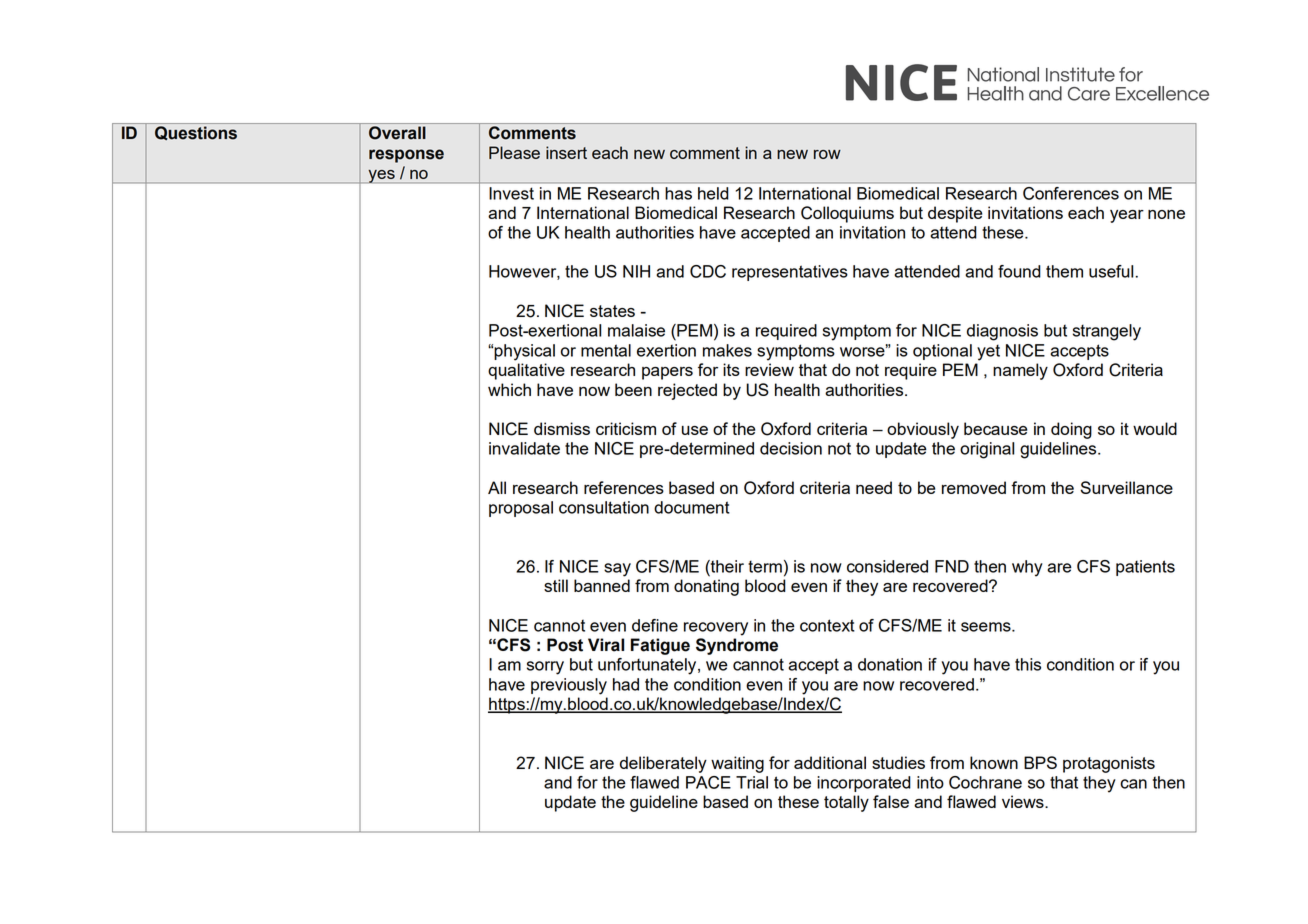  I want to click on insert, so click(566, 152).
